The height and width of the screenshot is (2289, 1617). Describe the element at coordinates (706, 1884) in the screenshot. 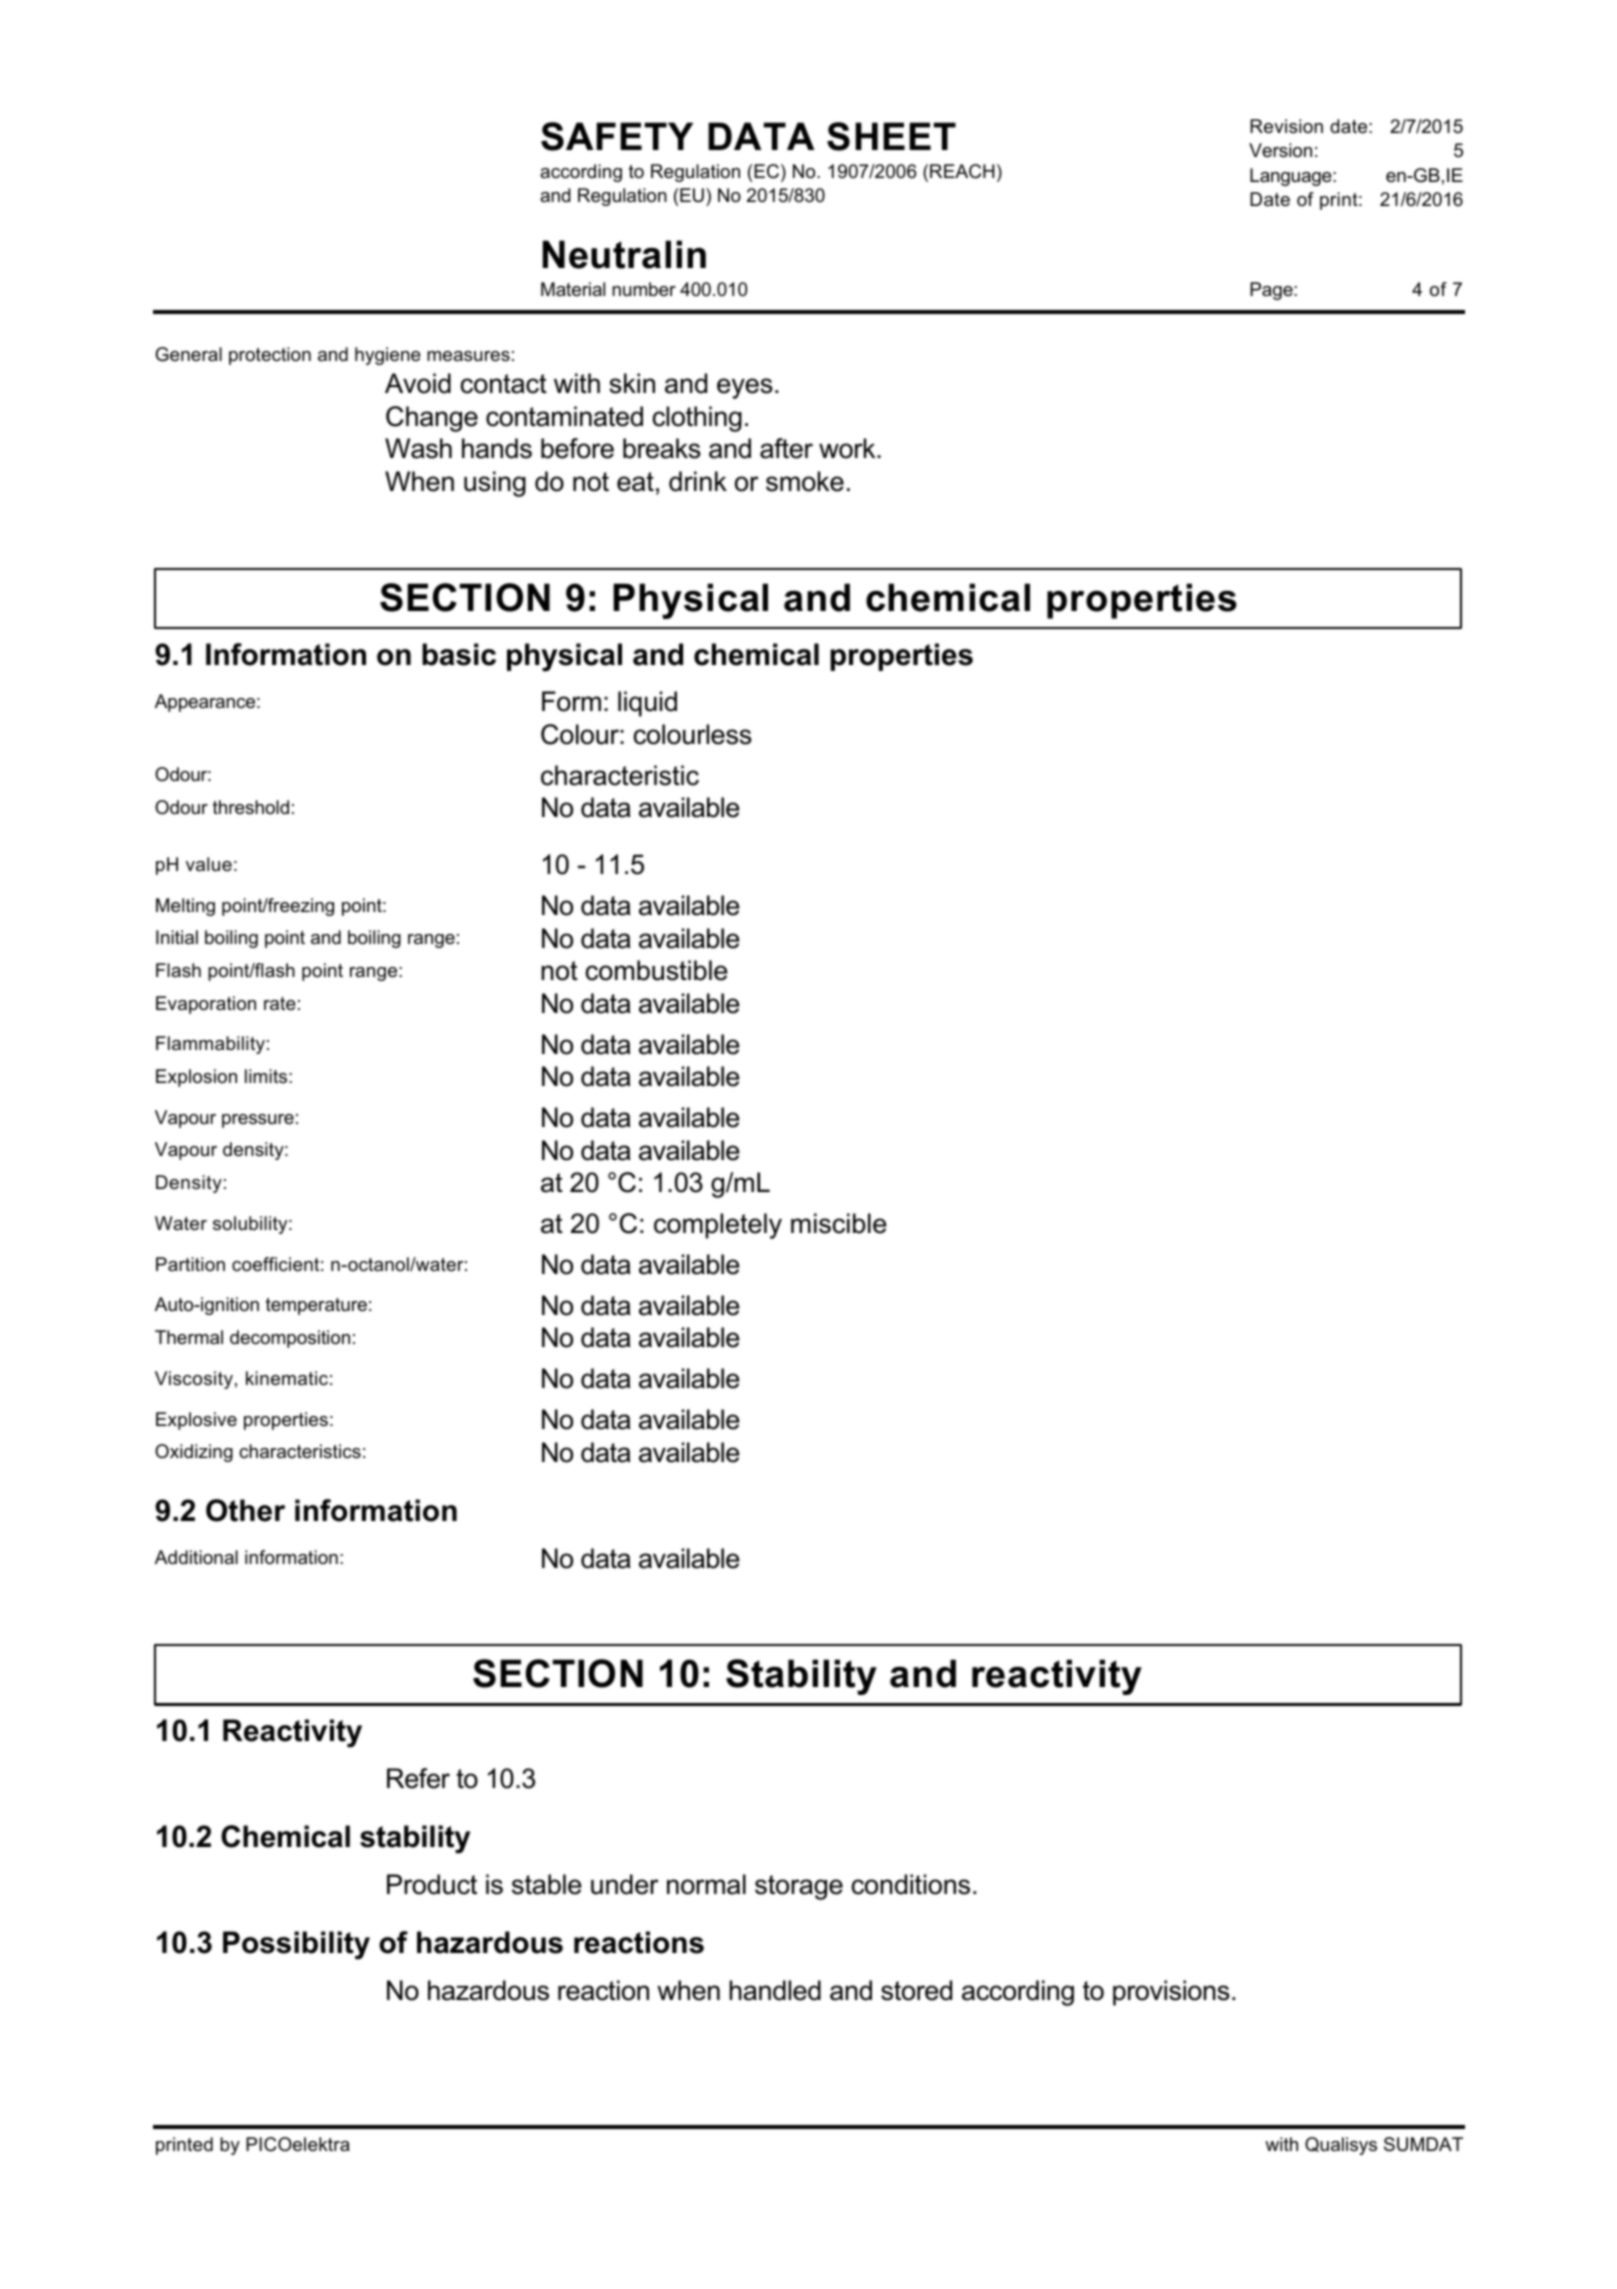

I see `normal` at that location.
